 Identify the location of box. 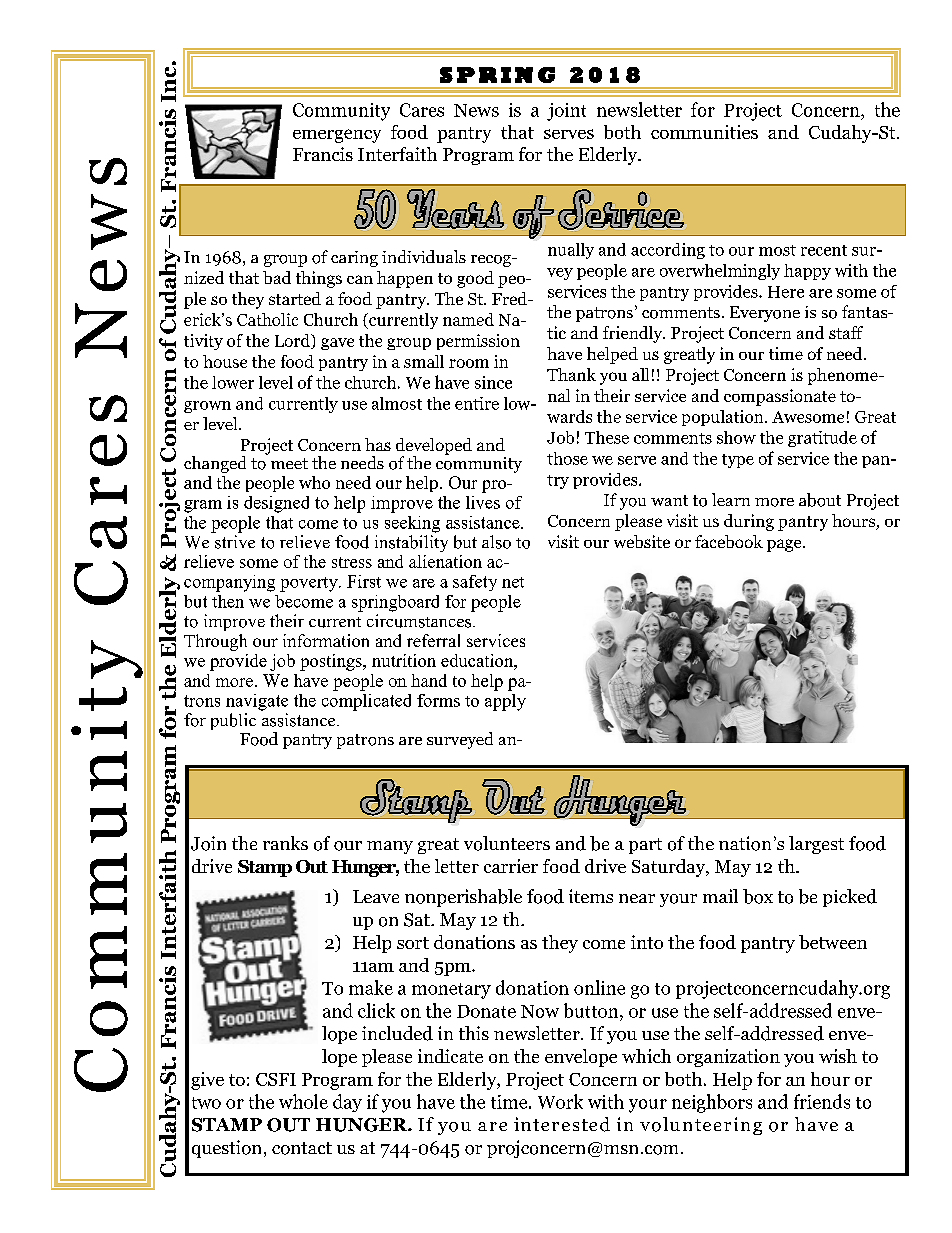
(758, 896).
